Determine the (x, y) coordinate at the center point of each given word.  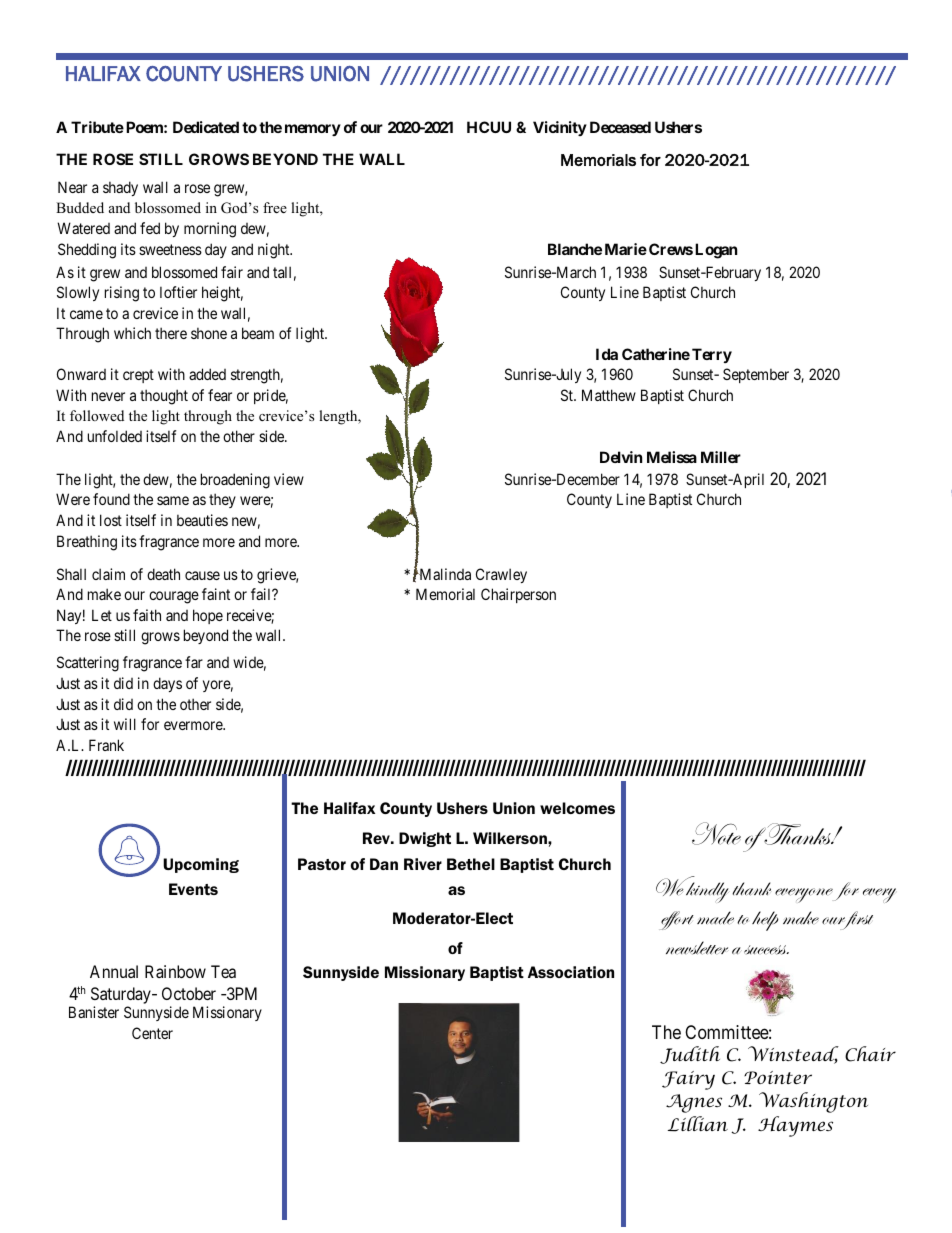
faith (147, 615)
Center (152, 1033)
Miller (721, 457)
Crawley (501, 575)
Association (571, 972)
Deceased (620, 127)
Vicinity (560, 128)
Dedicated (206, 127)
